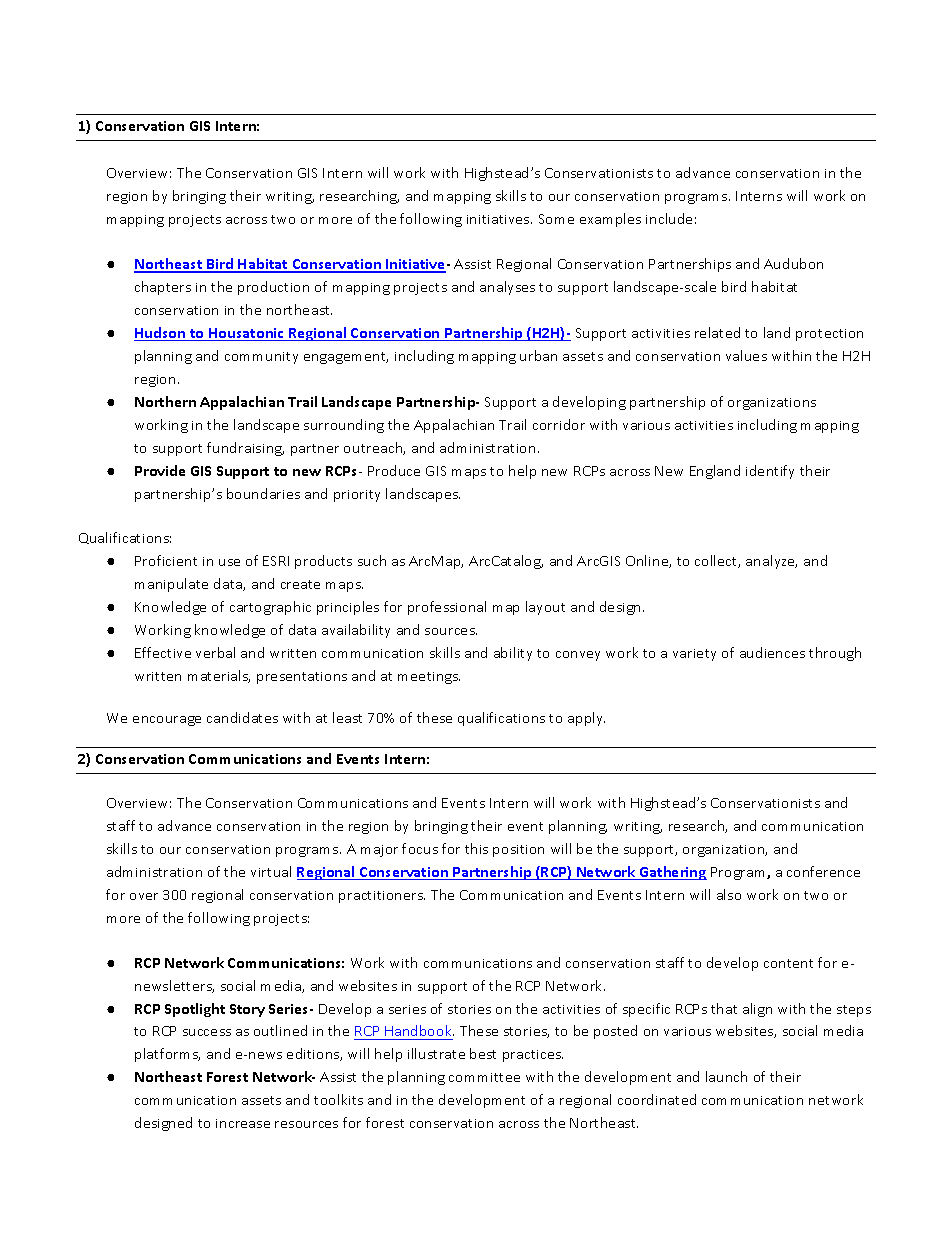 This screenshot has width=952, height=1233. What do you see at coordinates (793, 263) in the screenshot?
I see `Audubon` at bounding box center [793, 263].
